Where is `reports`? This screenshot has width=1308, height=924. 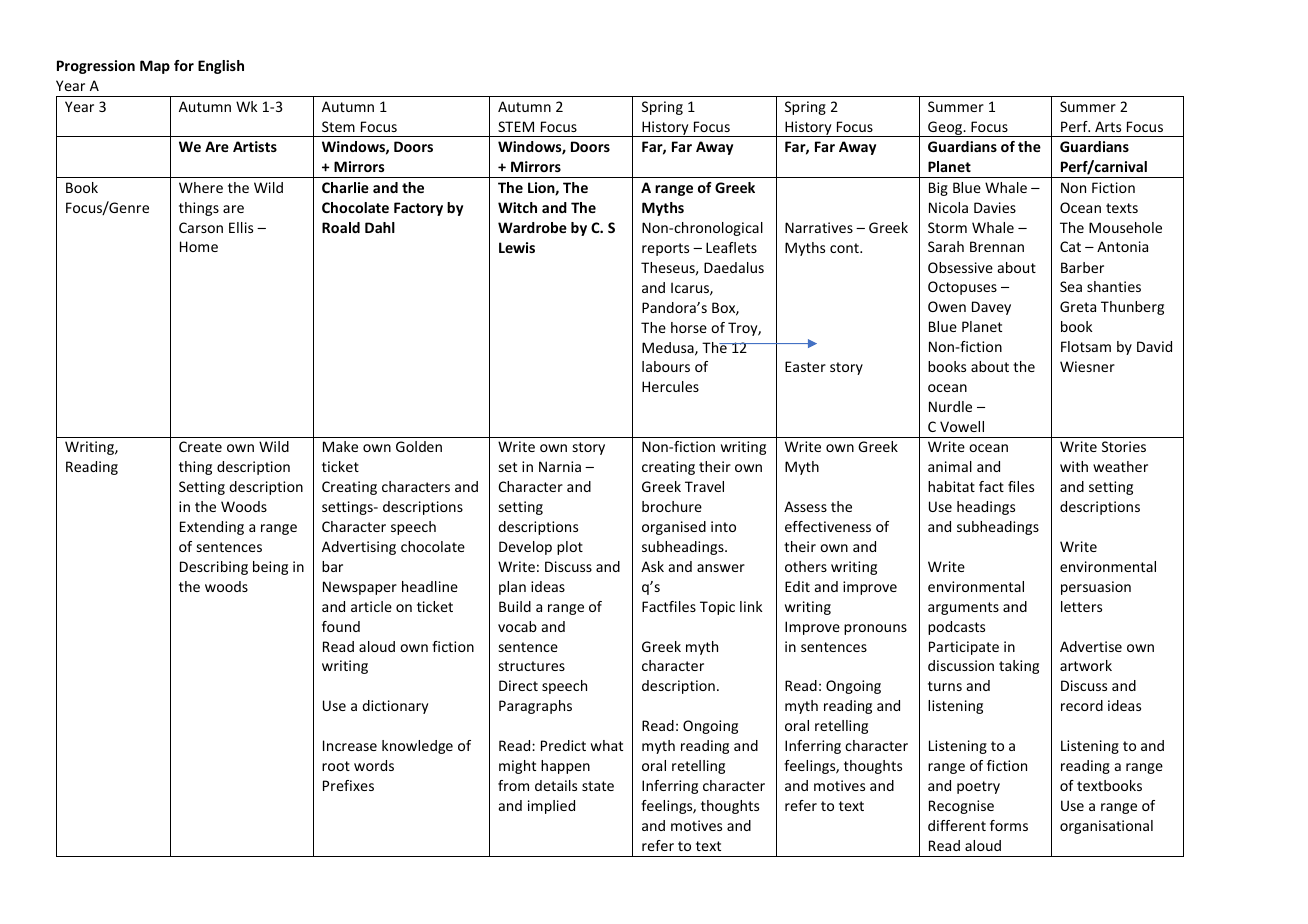 reports is located at coordinates (665, 249).
